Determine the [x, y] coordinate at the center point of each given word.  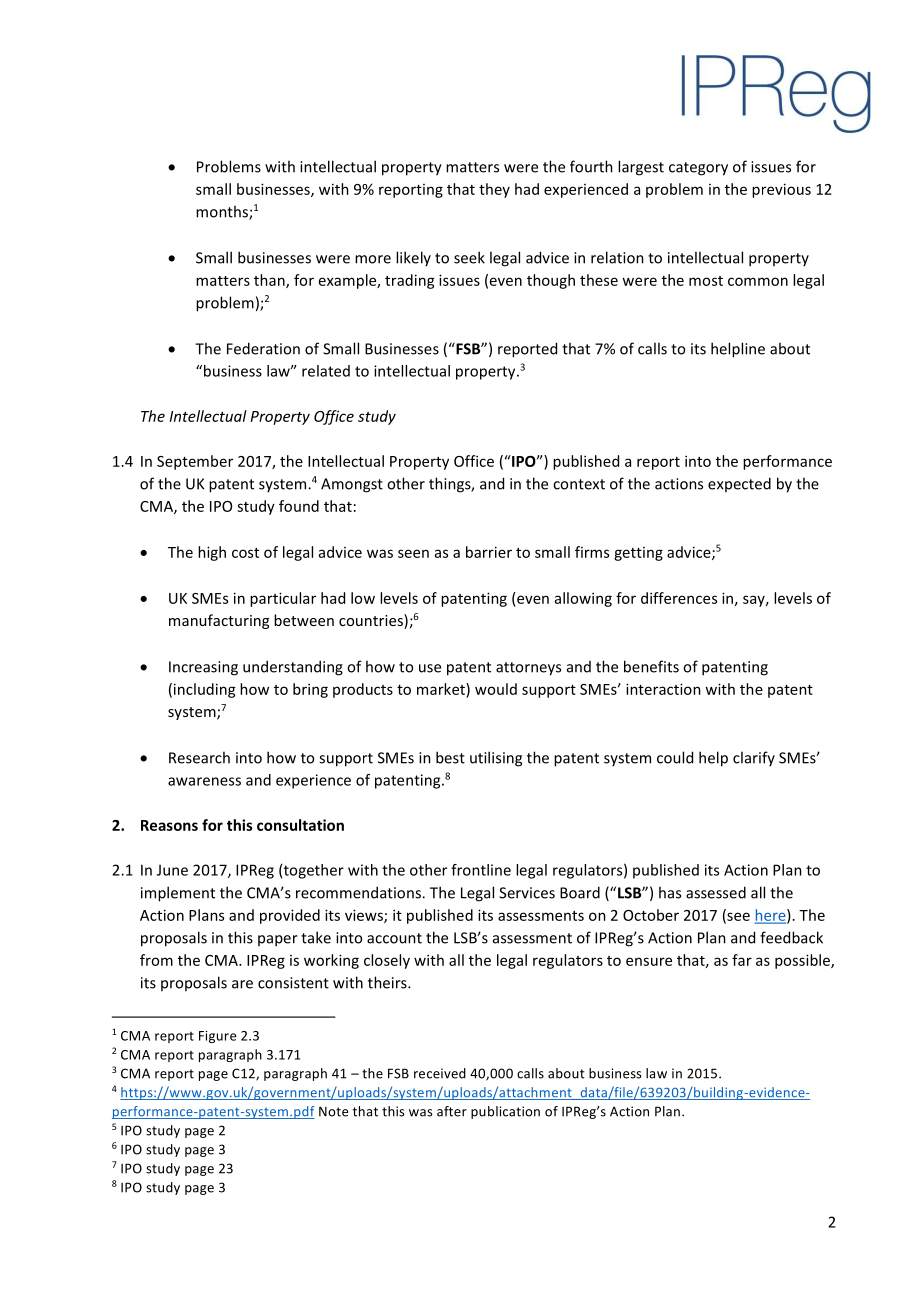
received [440, 1073]
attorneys [528, 669]
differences [679, 598]
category [698, 169]
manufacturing [219, 621]
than [270, 281]
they [494, 190]
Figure [218, 1037]
